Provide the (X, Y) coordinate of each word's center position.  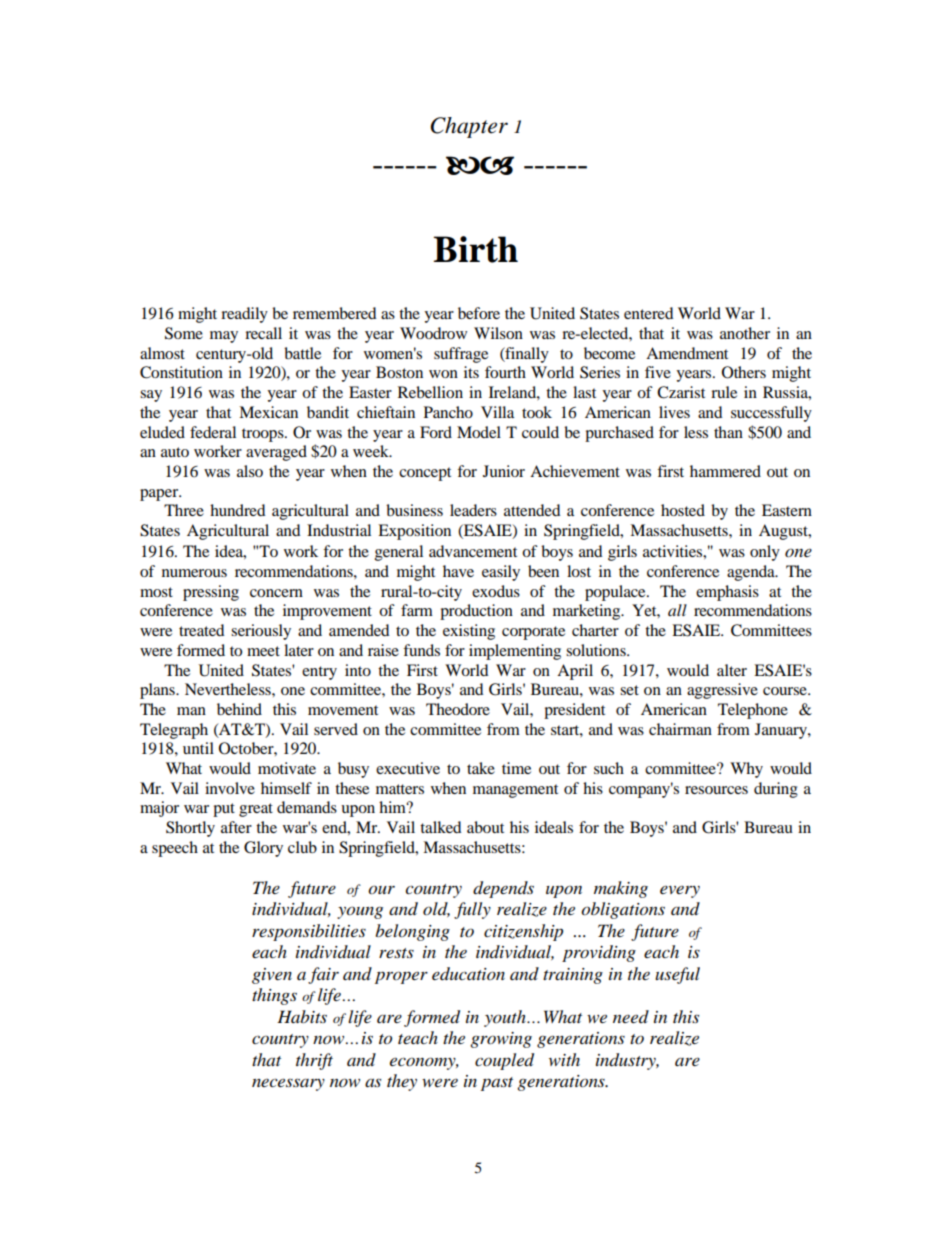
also (250, 471)
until (198, 748)
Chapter (469, 127)
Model (479, 432)
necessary (288, 1084)
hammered (725, 471)
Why (746, 770)
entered (649, 313)
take (481, 768)
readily (244, 315)
